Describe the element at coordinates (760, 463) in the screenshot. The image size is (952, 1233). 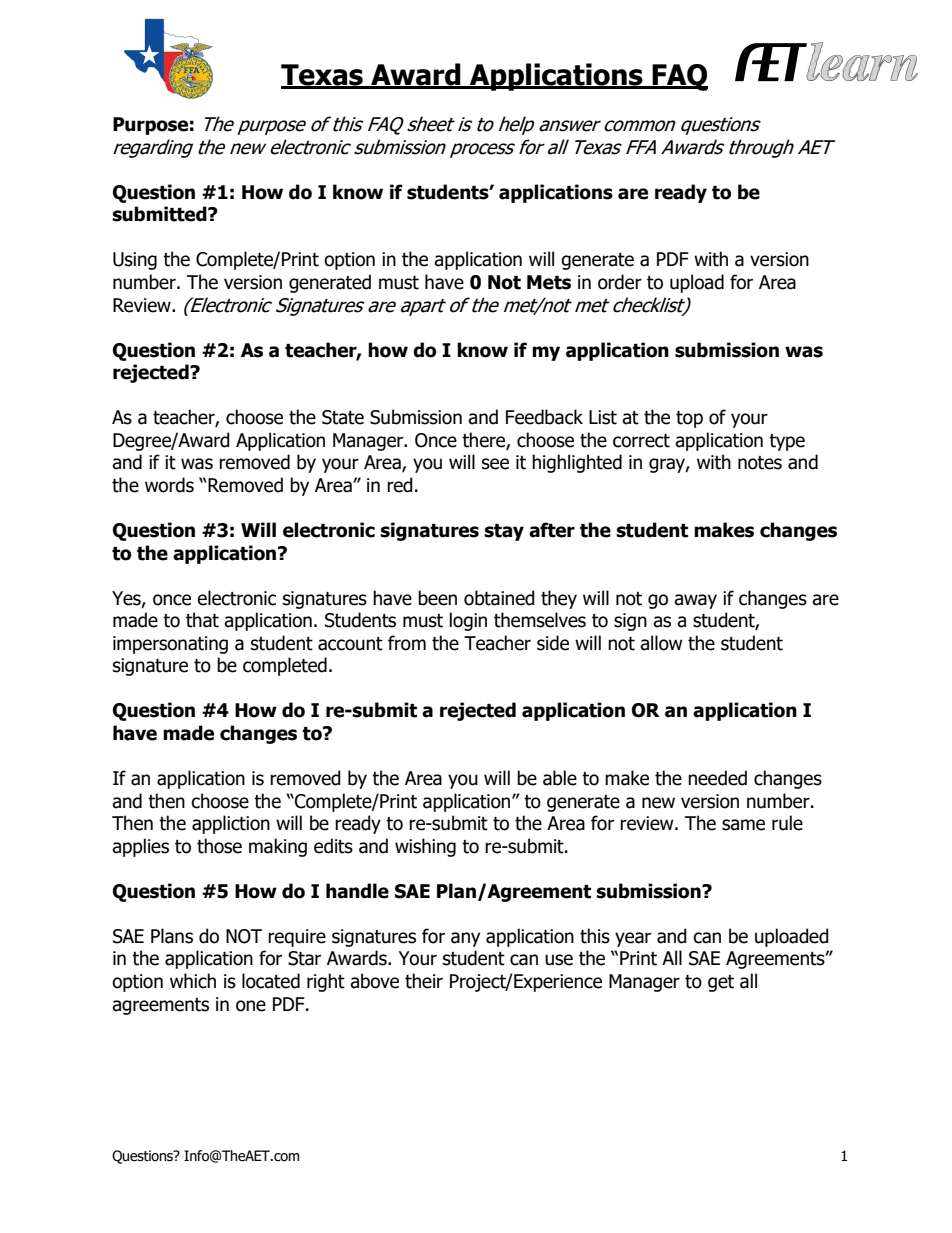
I see `notes` at that location.
